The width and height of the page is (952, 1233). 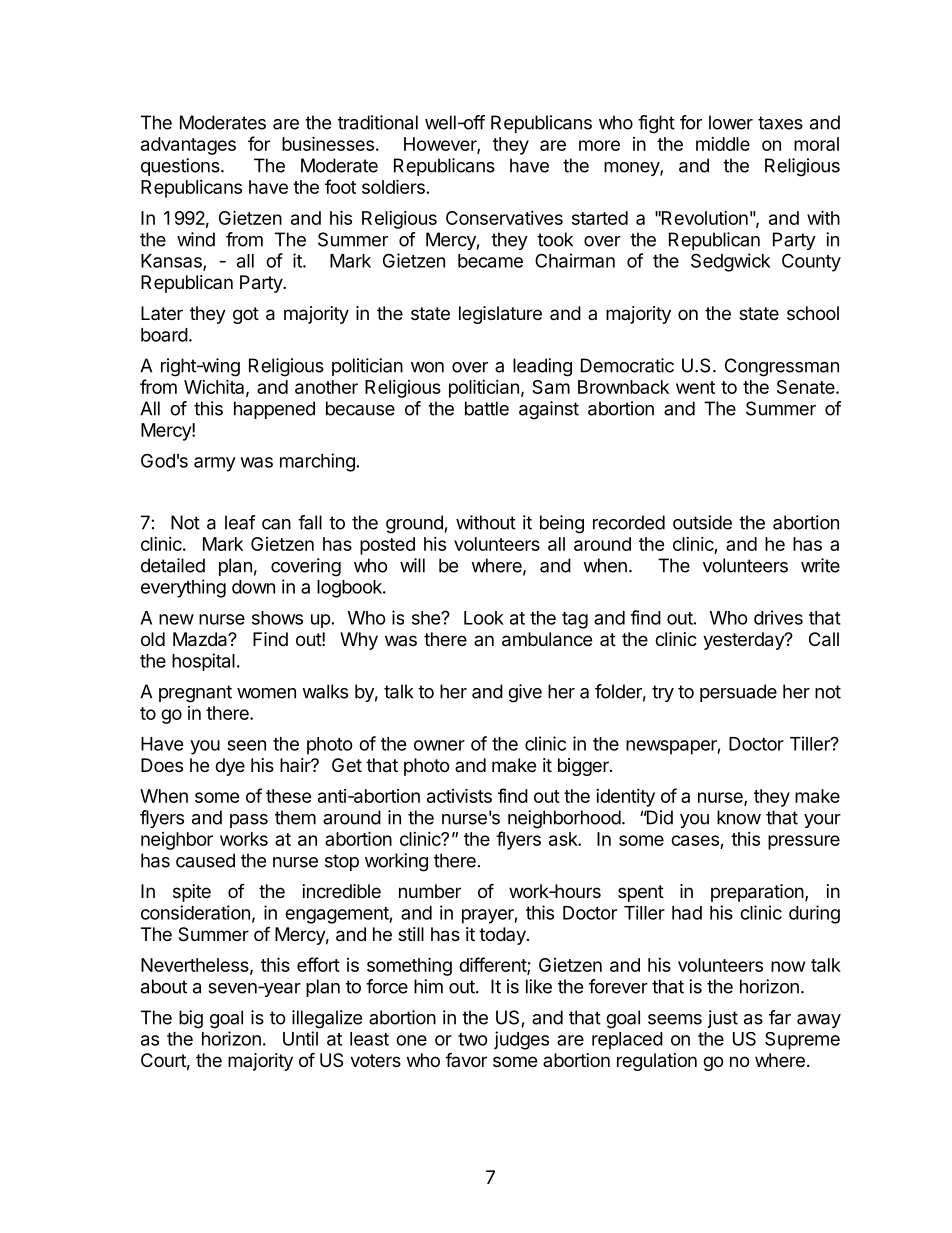 I want to click on middle, so click(x=723, y=144).
